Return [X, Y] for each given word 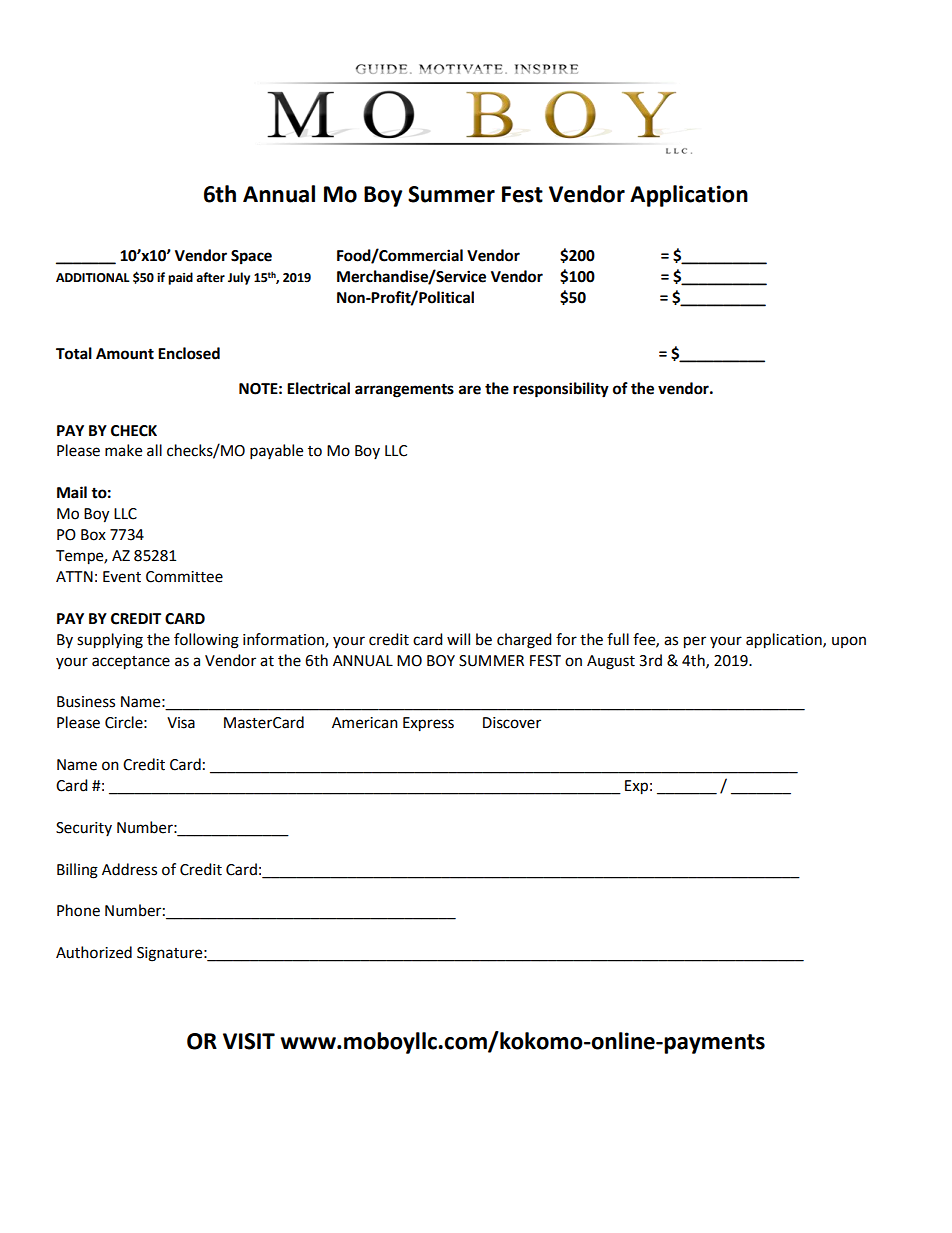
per [695, 642]
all [154, 450]
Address [129, 869]
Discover [512, 723]
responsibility [561, 390]
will [458, 639]
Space [251, 257]
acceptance [131, 663]
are [470, 390]
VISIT [249, 1041]
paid [180, 278]
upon [849, 642]
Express [428, 724]
